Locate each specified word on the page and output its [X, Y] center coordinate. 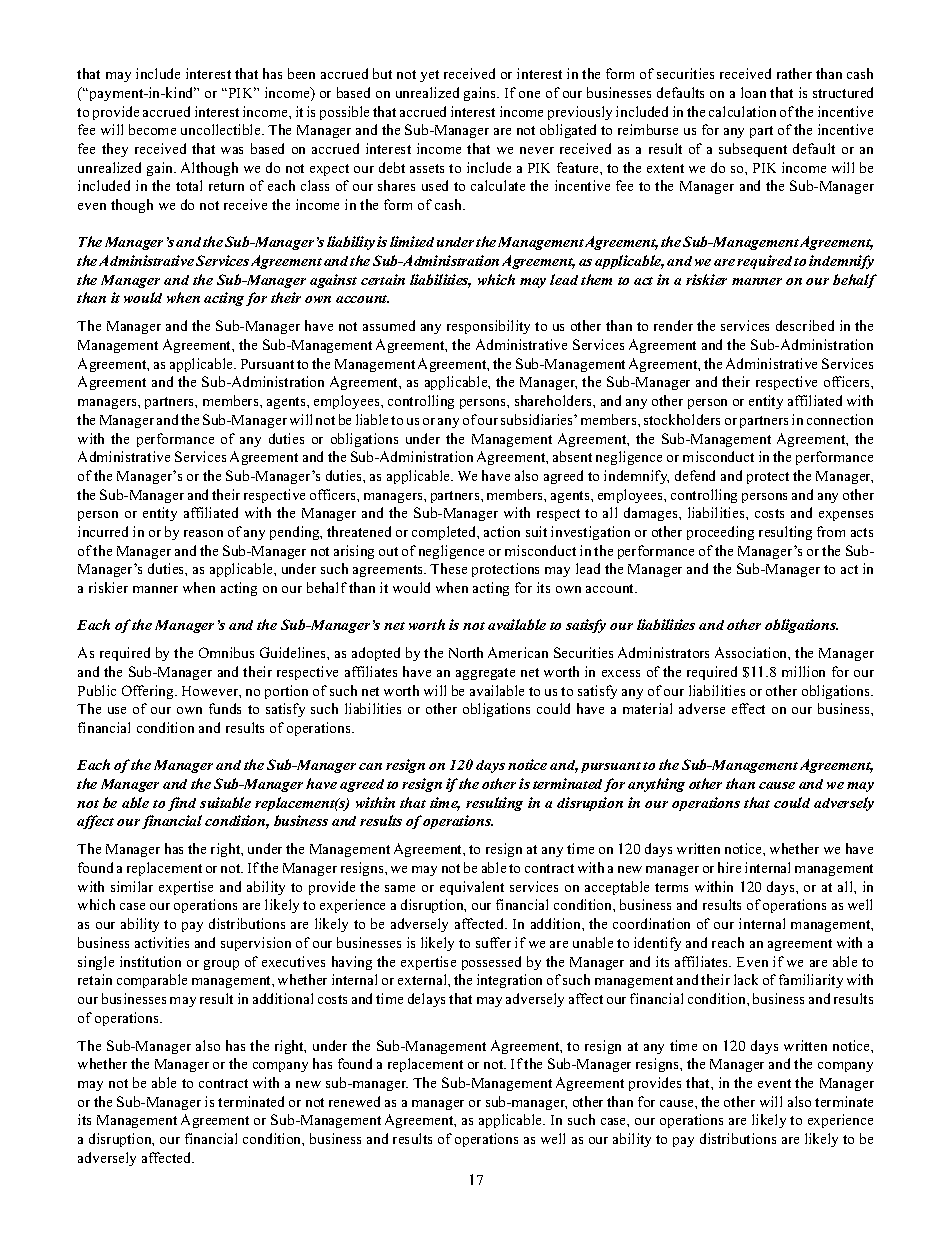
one [529, 94]
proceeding [720, 533]
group [221, 965]
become [152, 129]
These [448, 568]
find [182, 804]
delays [426, 1000]
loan [753, 92]
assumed [389, 325]
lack [746, 979]
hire [729, 867]
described [805, 325]
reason [203, 533]
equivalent [472, 888]
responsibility [488, 327]
